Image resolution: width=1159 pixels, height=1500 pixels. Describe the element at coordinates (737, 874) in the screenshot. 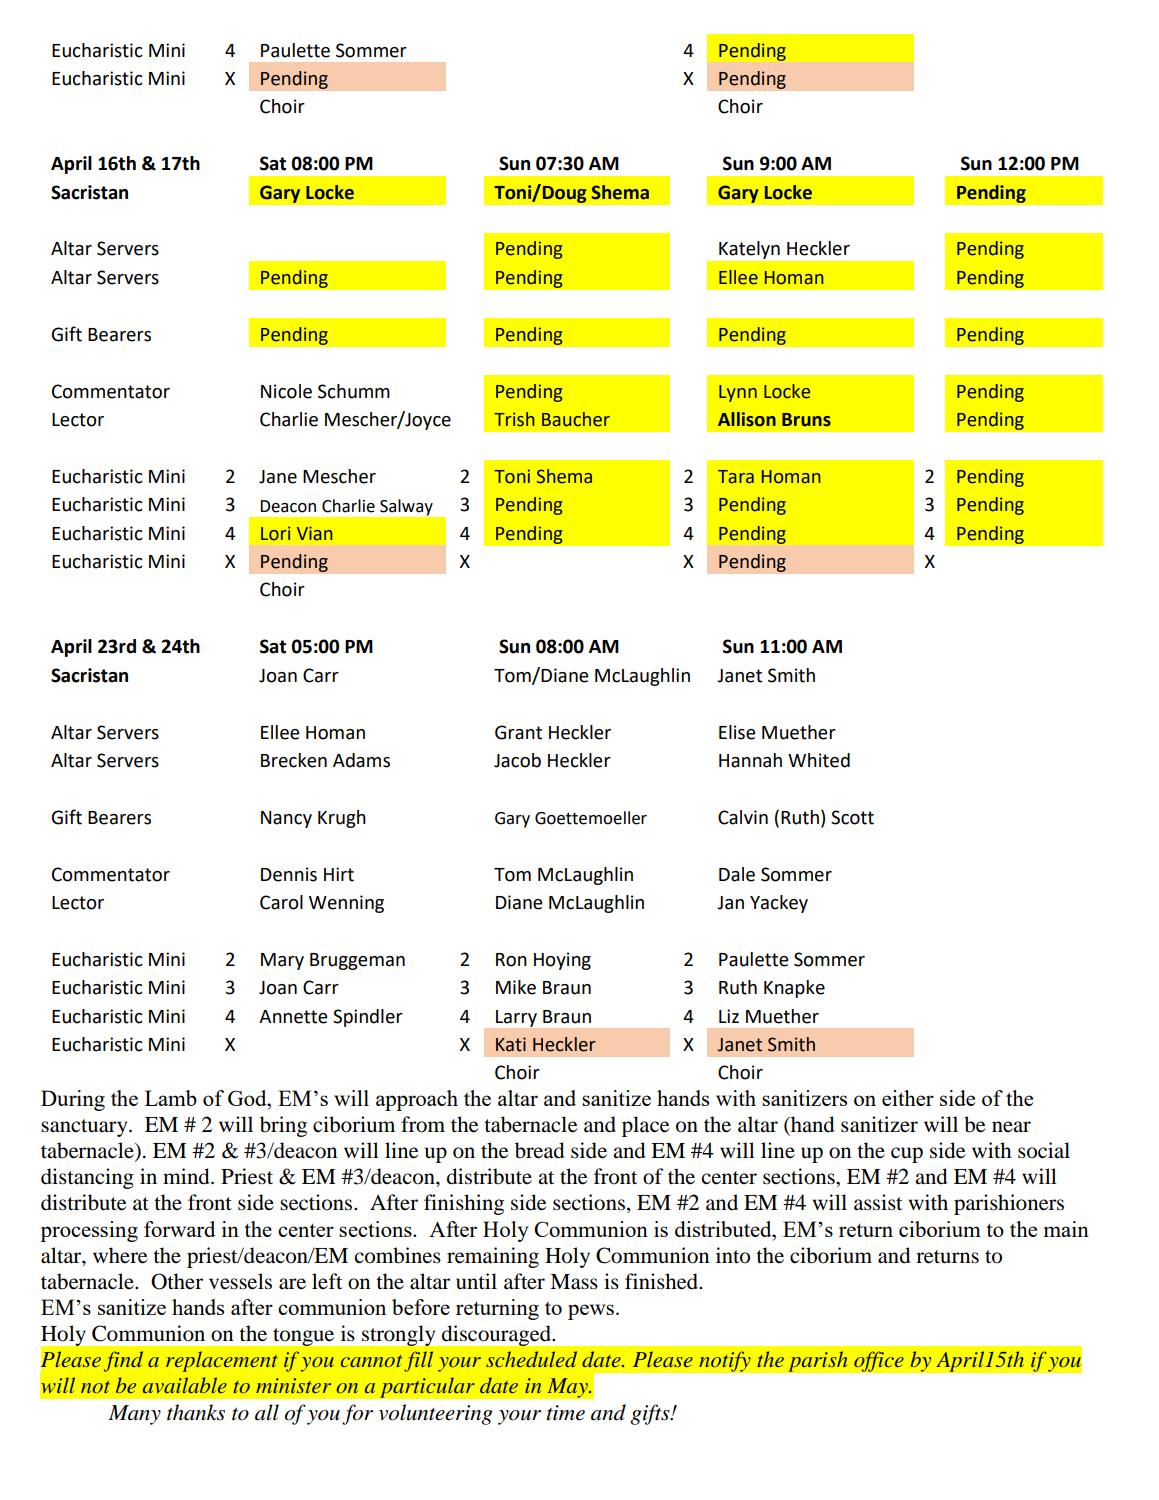

I see `Dale` at that location.
